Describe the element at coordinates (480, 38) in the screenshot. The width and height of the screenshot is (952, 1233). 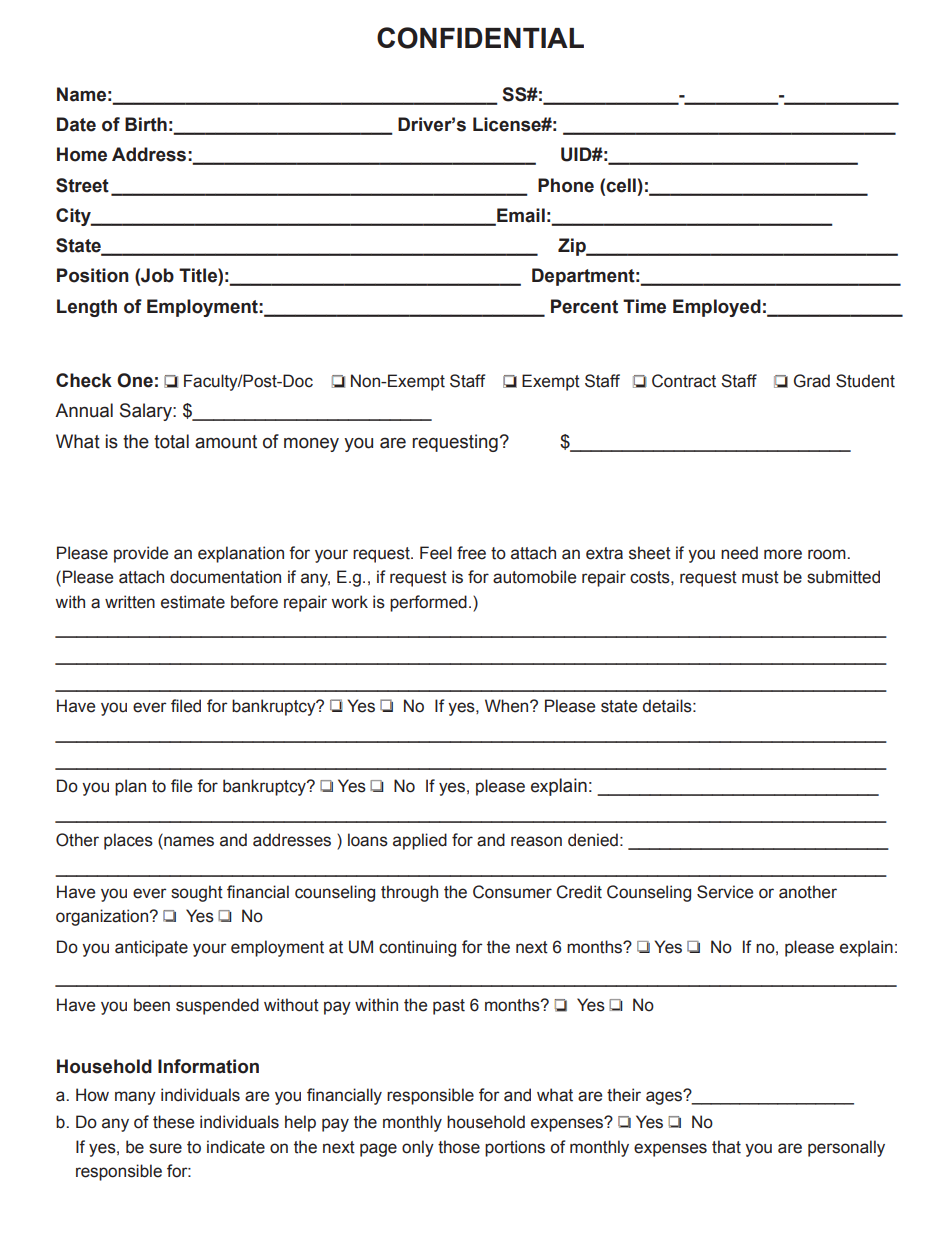
I see `CONFIDENTIAL` at that location.
